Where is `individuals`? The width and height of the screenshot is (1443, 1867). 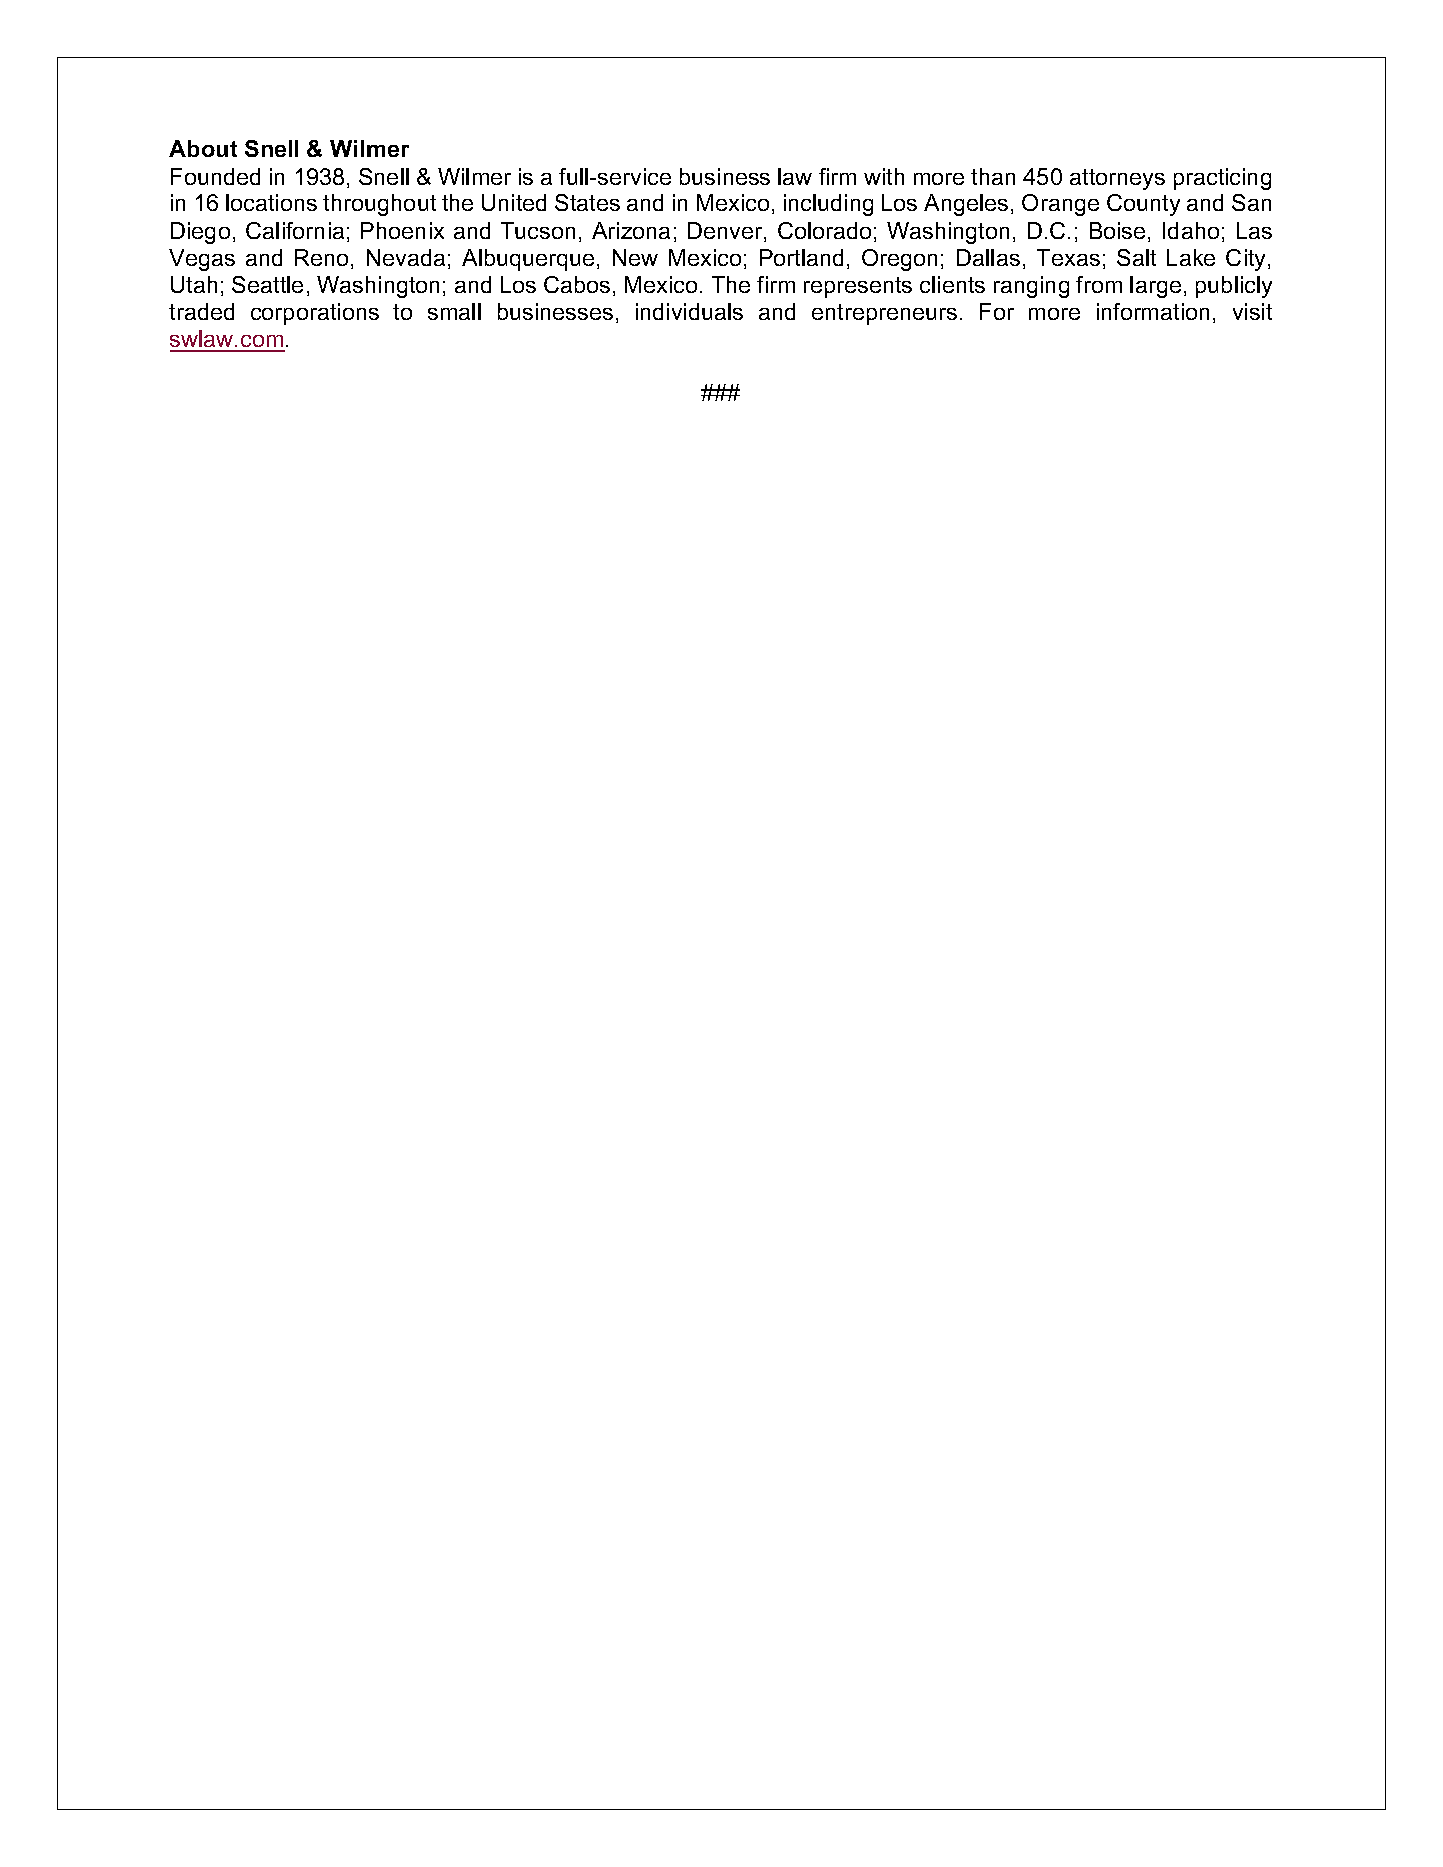 individuals is located at coordinates (689, 311).
